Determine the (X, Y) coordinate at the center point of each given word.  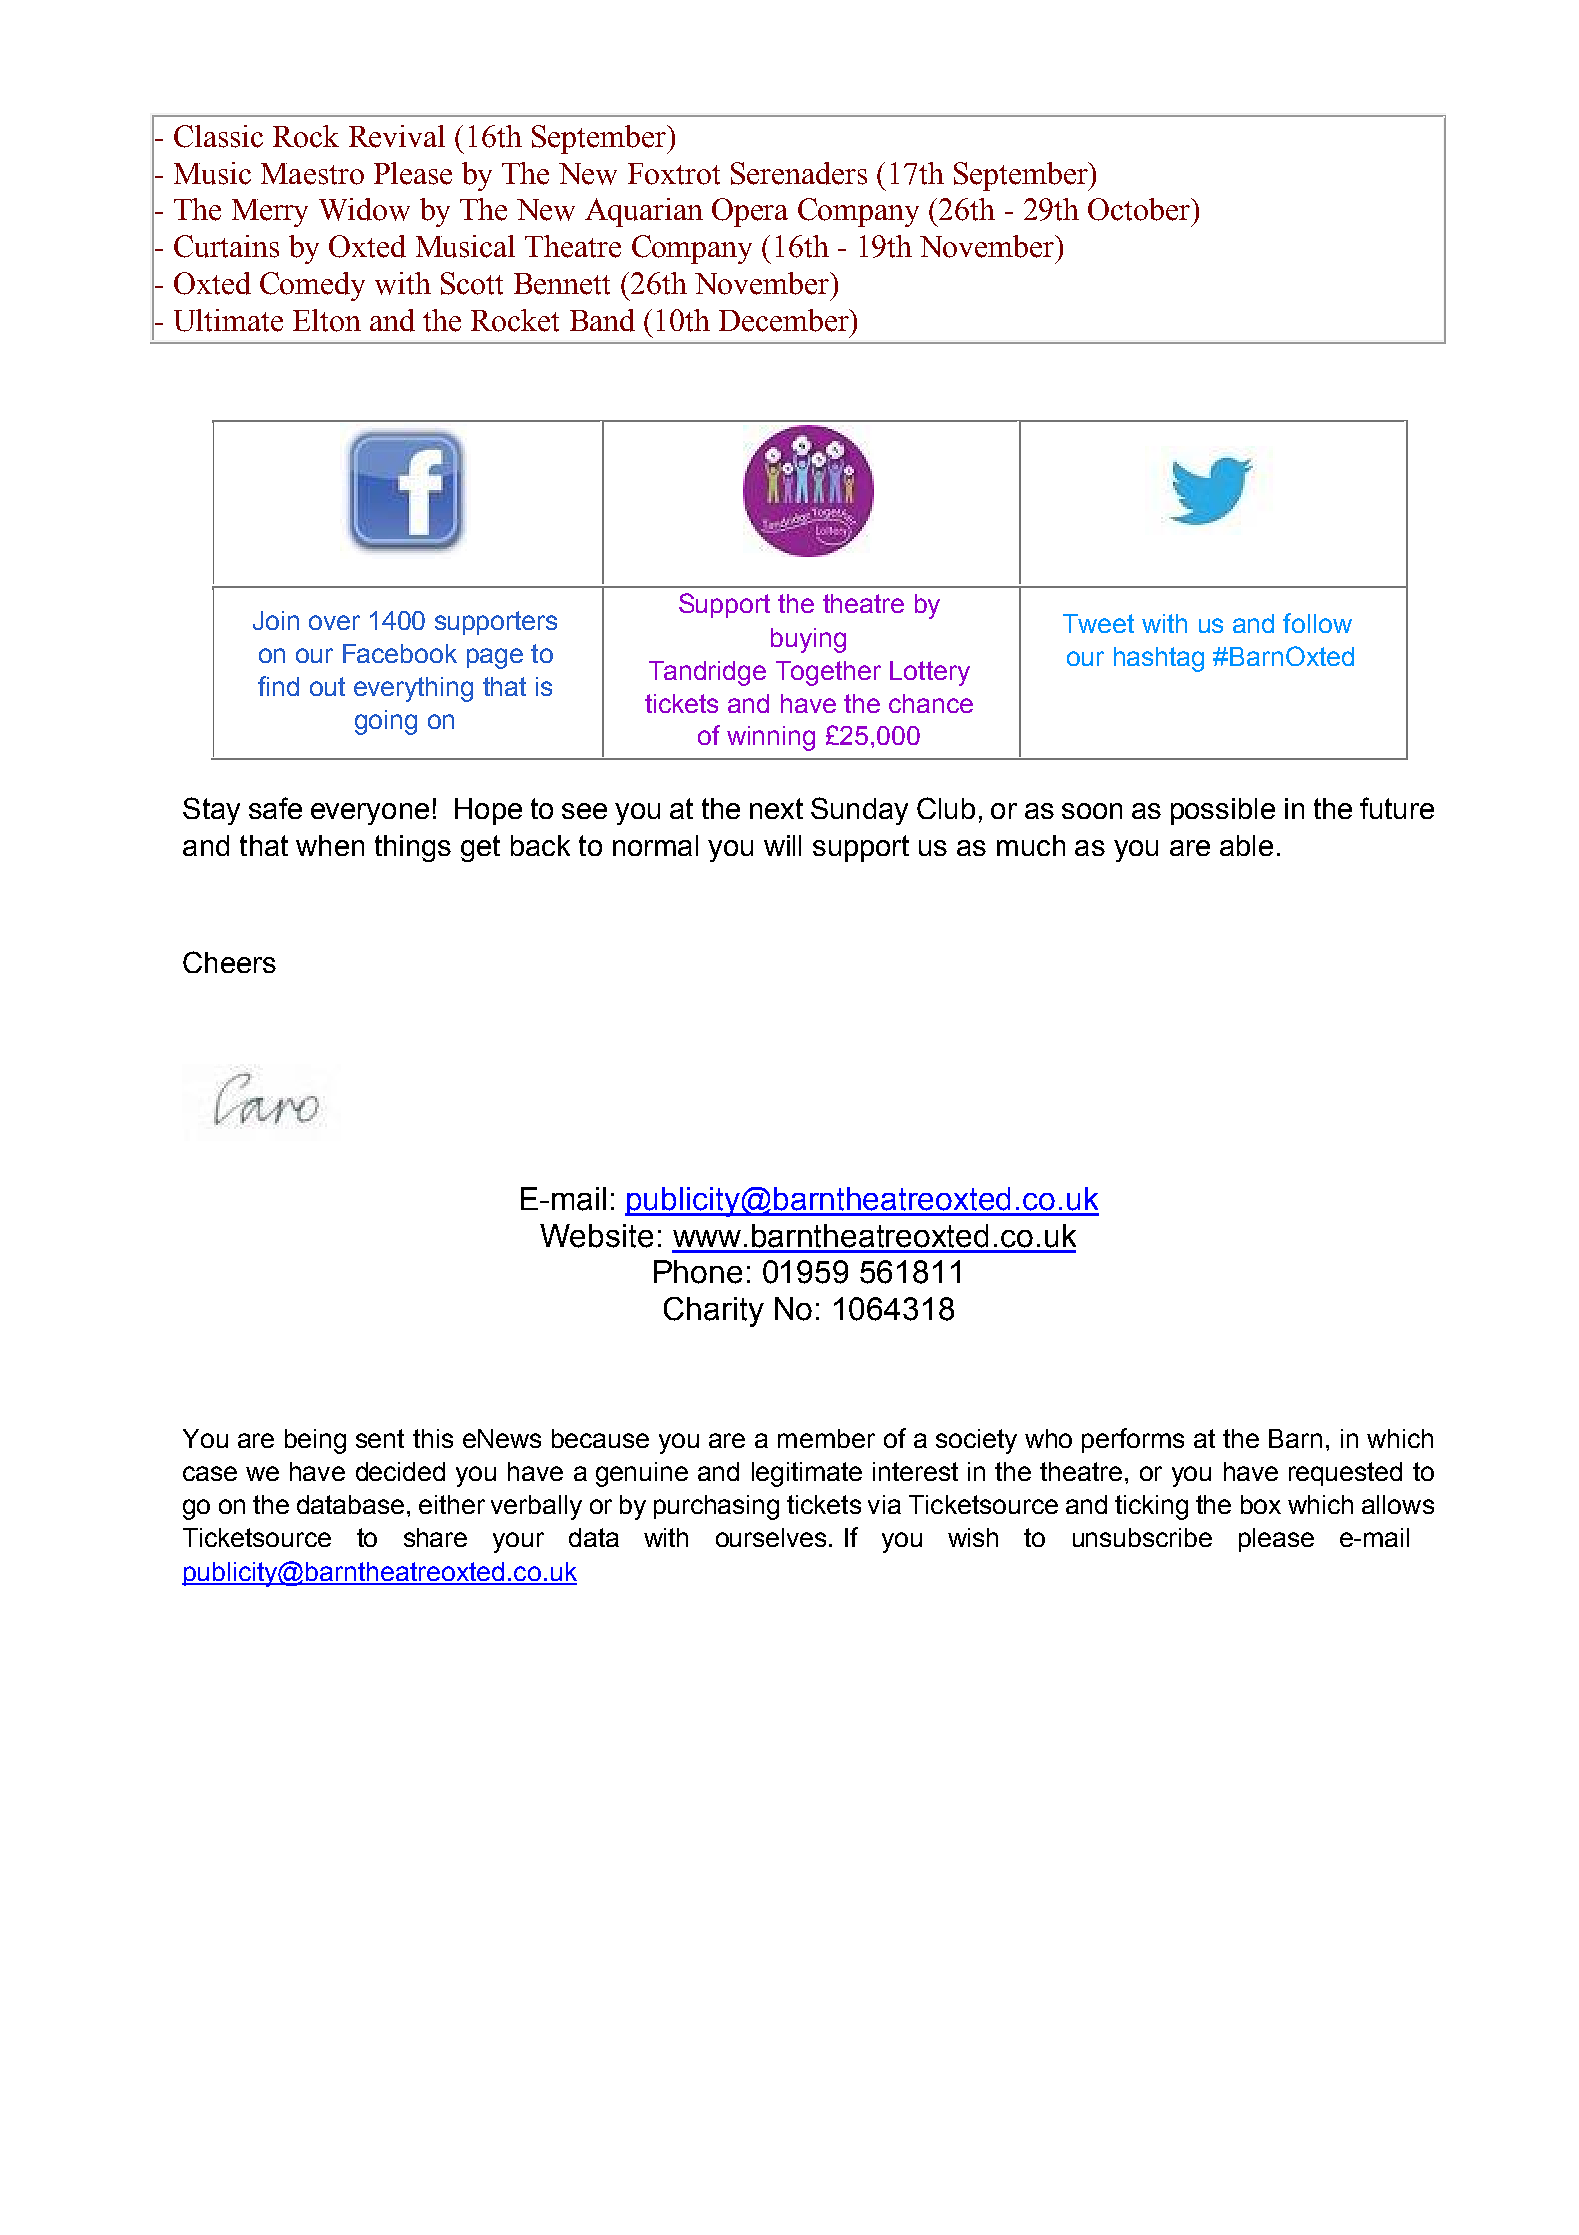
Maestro (312, 174)
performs (1133, 1440)
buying (808, 640)
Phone (698, 1272)
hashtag (1159, 659)
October (1140, 209)
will (782, 845)
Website (596, 1236)
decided (400, 1471)
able (1246, 845)
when (330, 845)
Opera (750, 212)
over (334, 622)
